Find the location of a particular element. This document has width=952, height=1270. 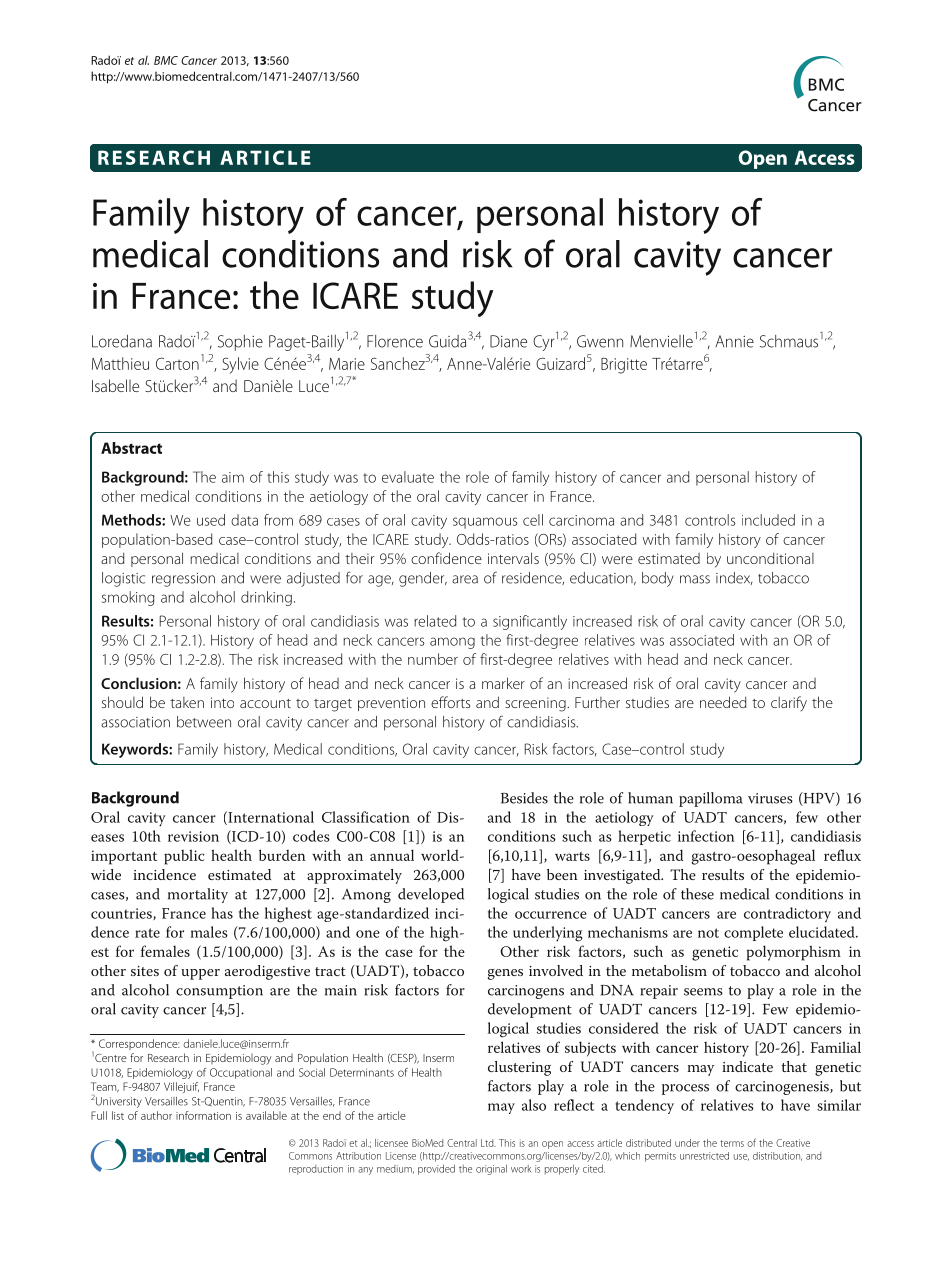

squamous is located at coordinates (485, 523).
